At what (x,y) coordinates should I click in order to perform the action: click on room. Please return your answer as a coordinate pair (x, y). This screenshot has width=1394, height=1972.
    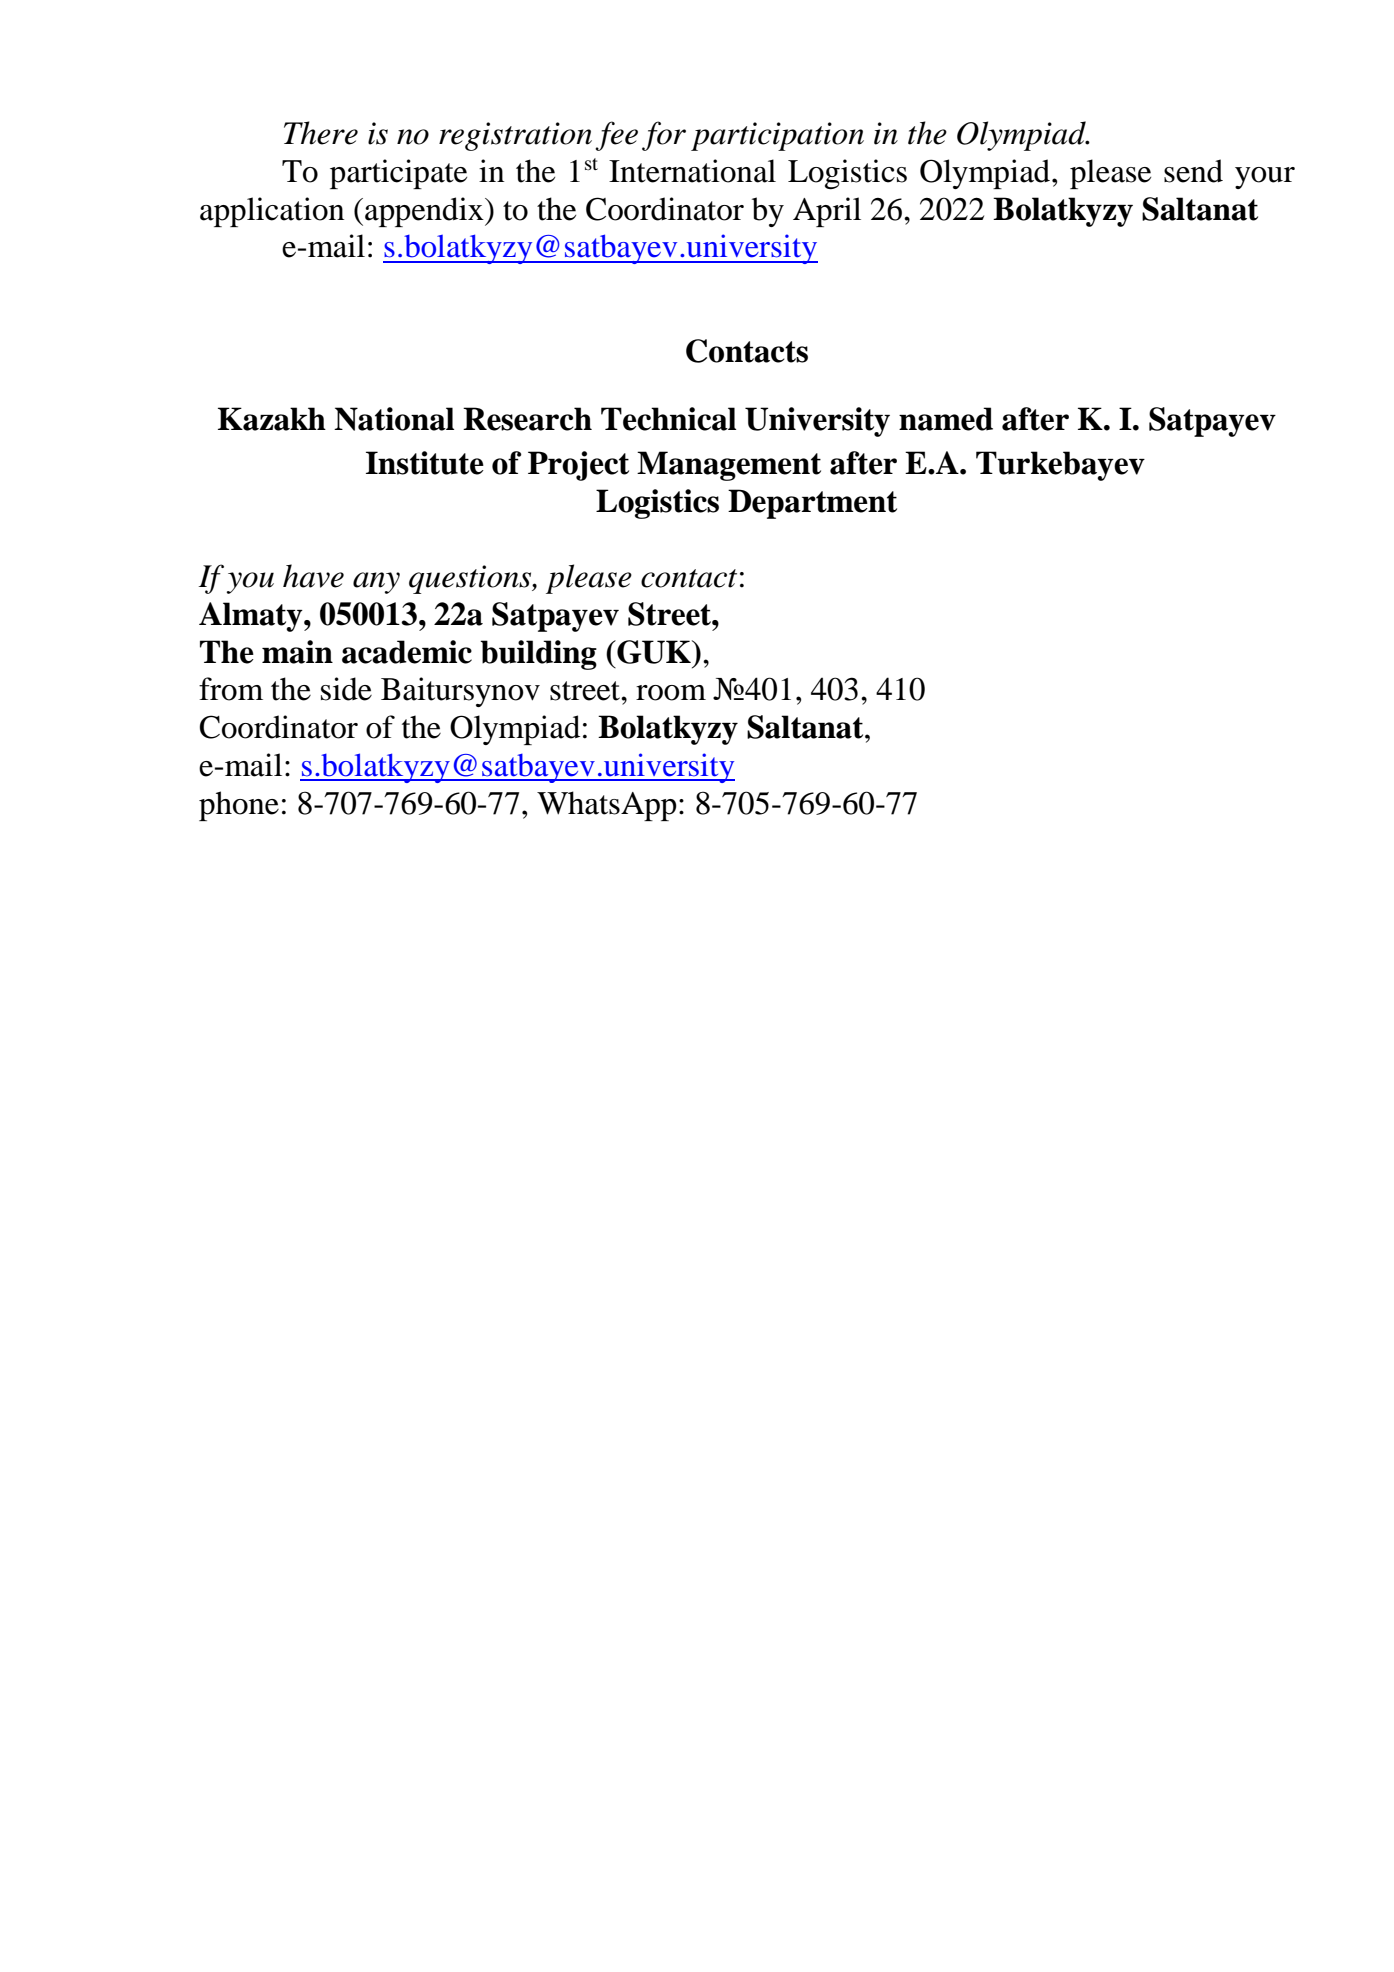
    Looking at the image, I should click on (671, 693).
